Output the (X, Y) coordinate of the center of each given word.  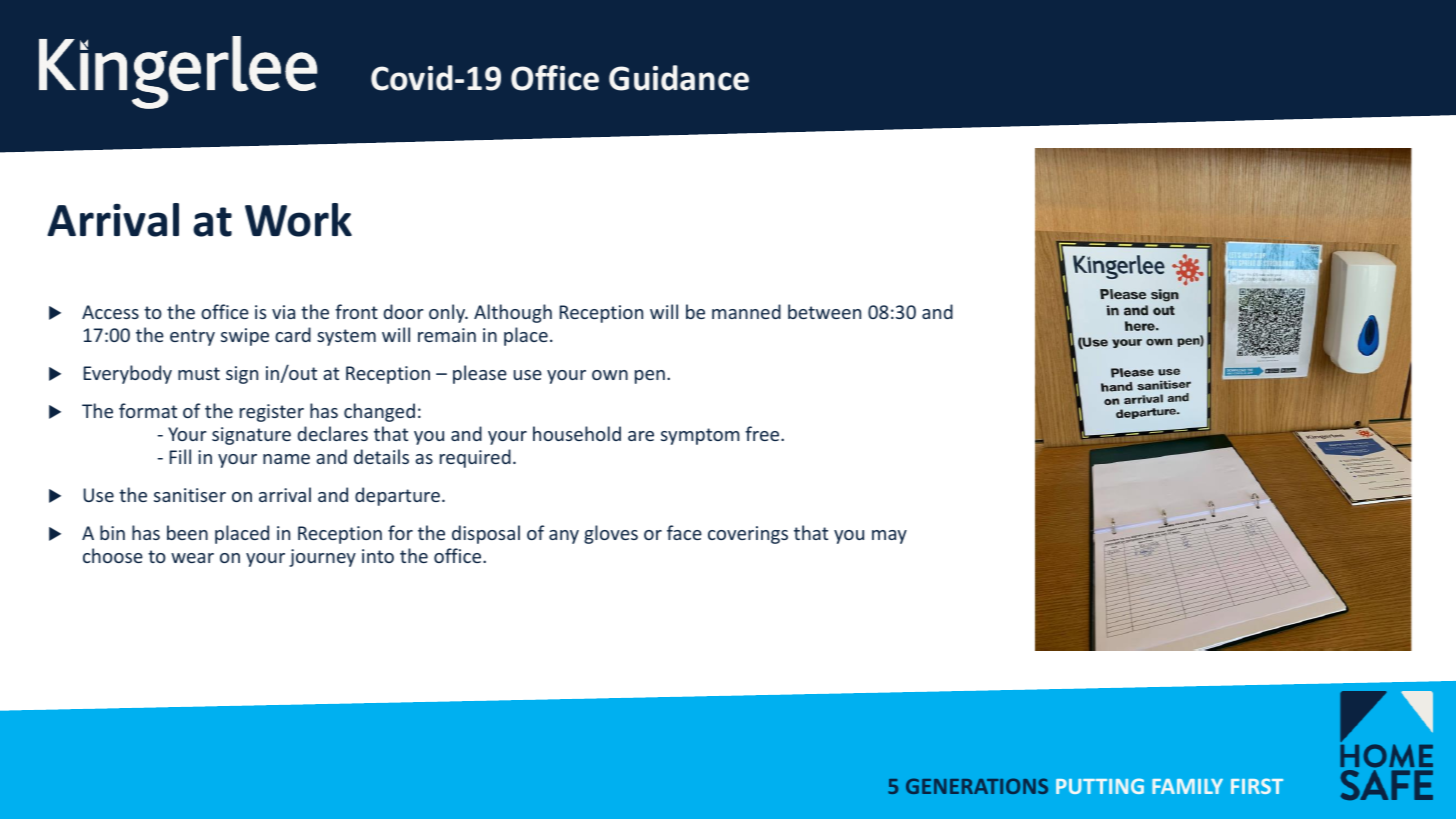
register (272, 413)
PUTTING (1100, 786)
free (763, 433)
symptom (700, 436)
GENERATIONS (977, 786)
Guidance (679, 78)
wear (192, 558)
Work (298, 220)
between (824, 311)
